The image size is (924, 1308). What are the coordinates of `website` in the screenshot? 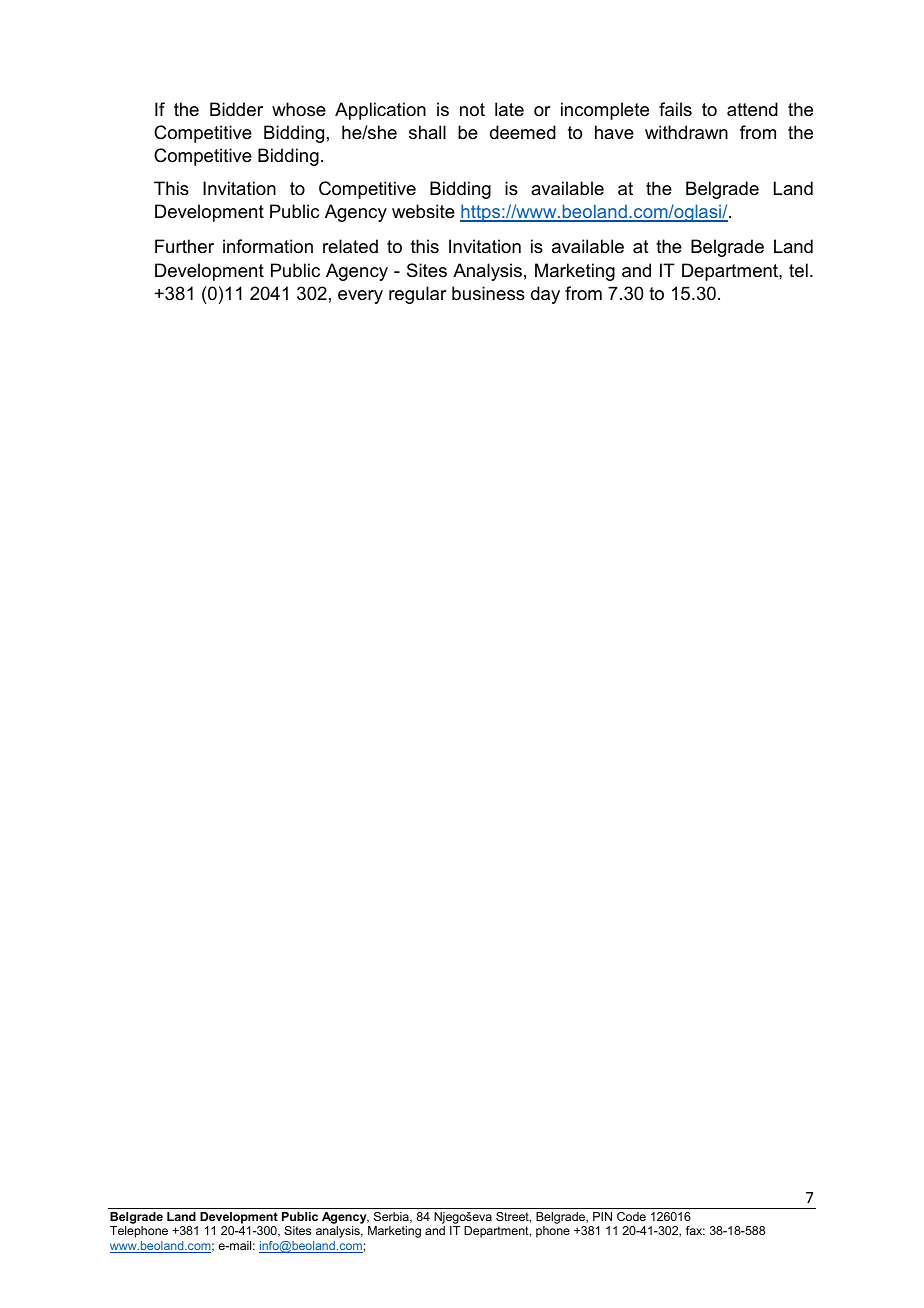 It's located at (423, 211).
